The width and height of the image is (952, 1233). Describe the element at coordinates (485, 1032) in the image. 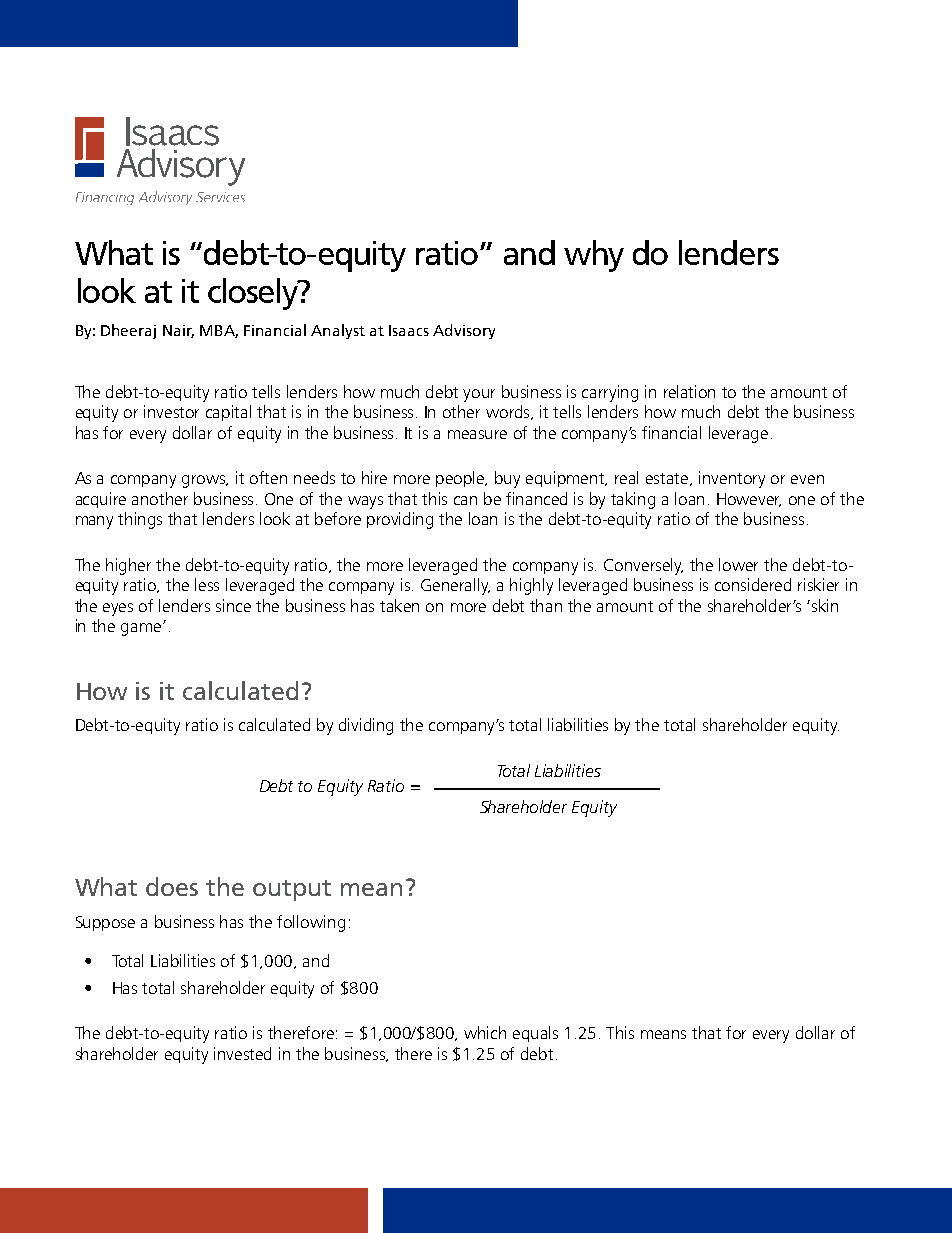

I see `which` at that location.
